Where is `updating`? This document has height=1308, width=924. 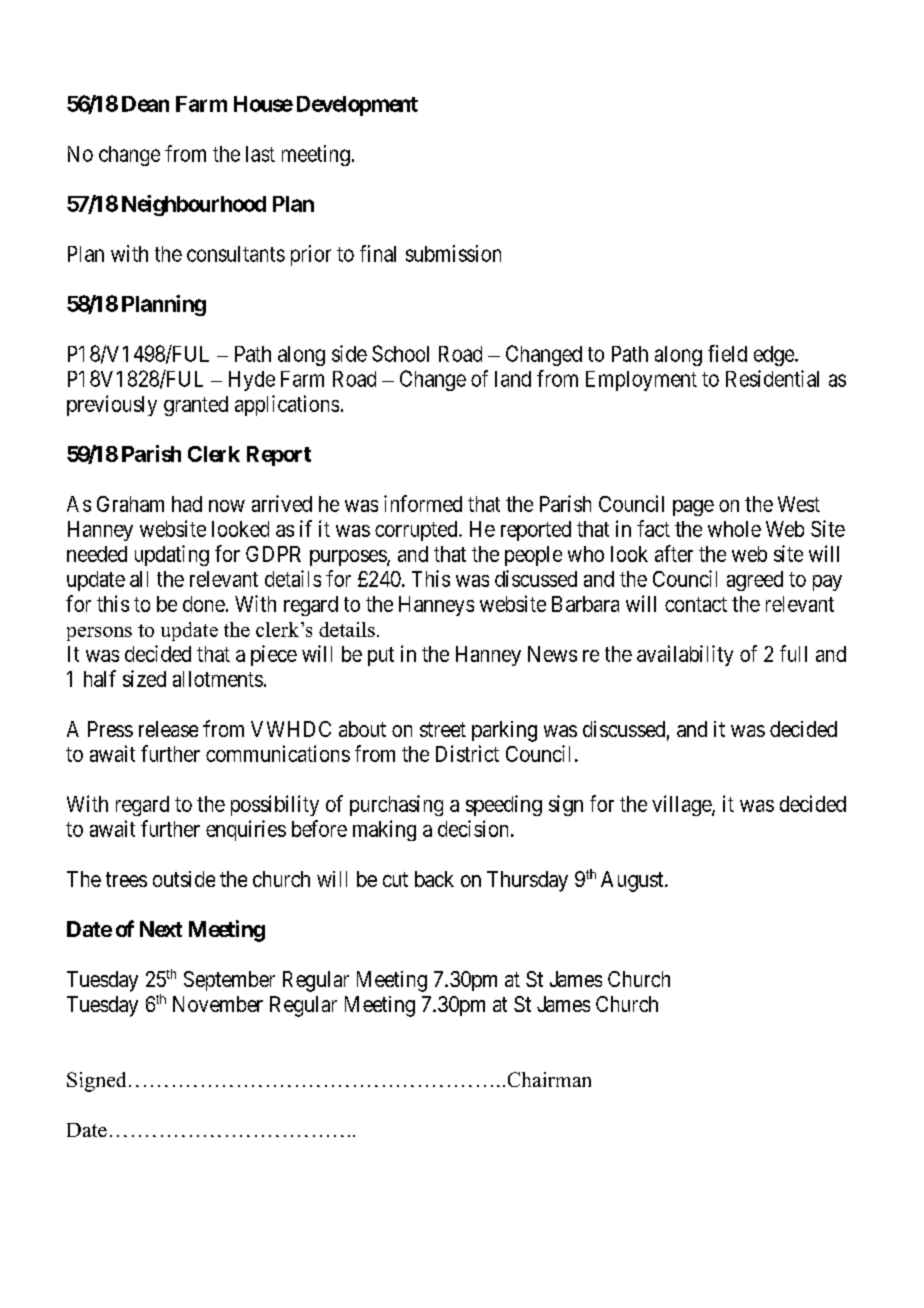 updating is located at coordinates (172, 555).
